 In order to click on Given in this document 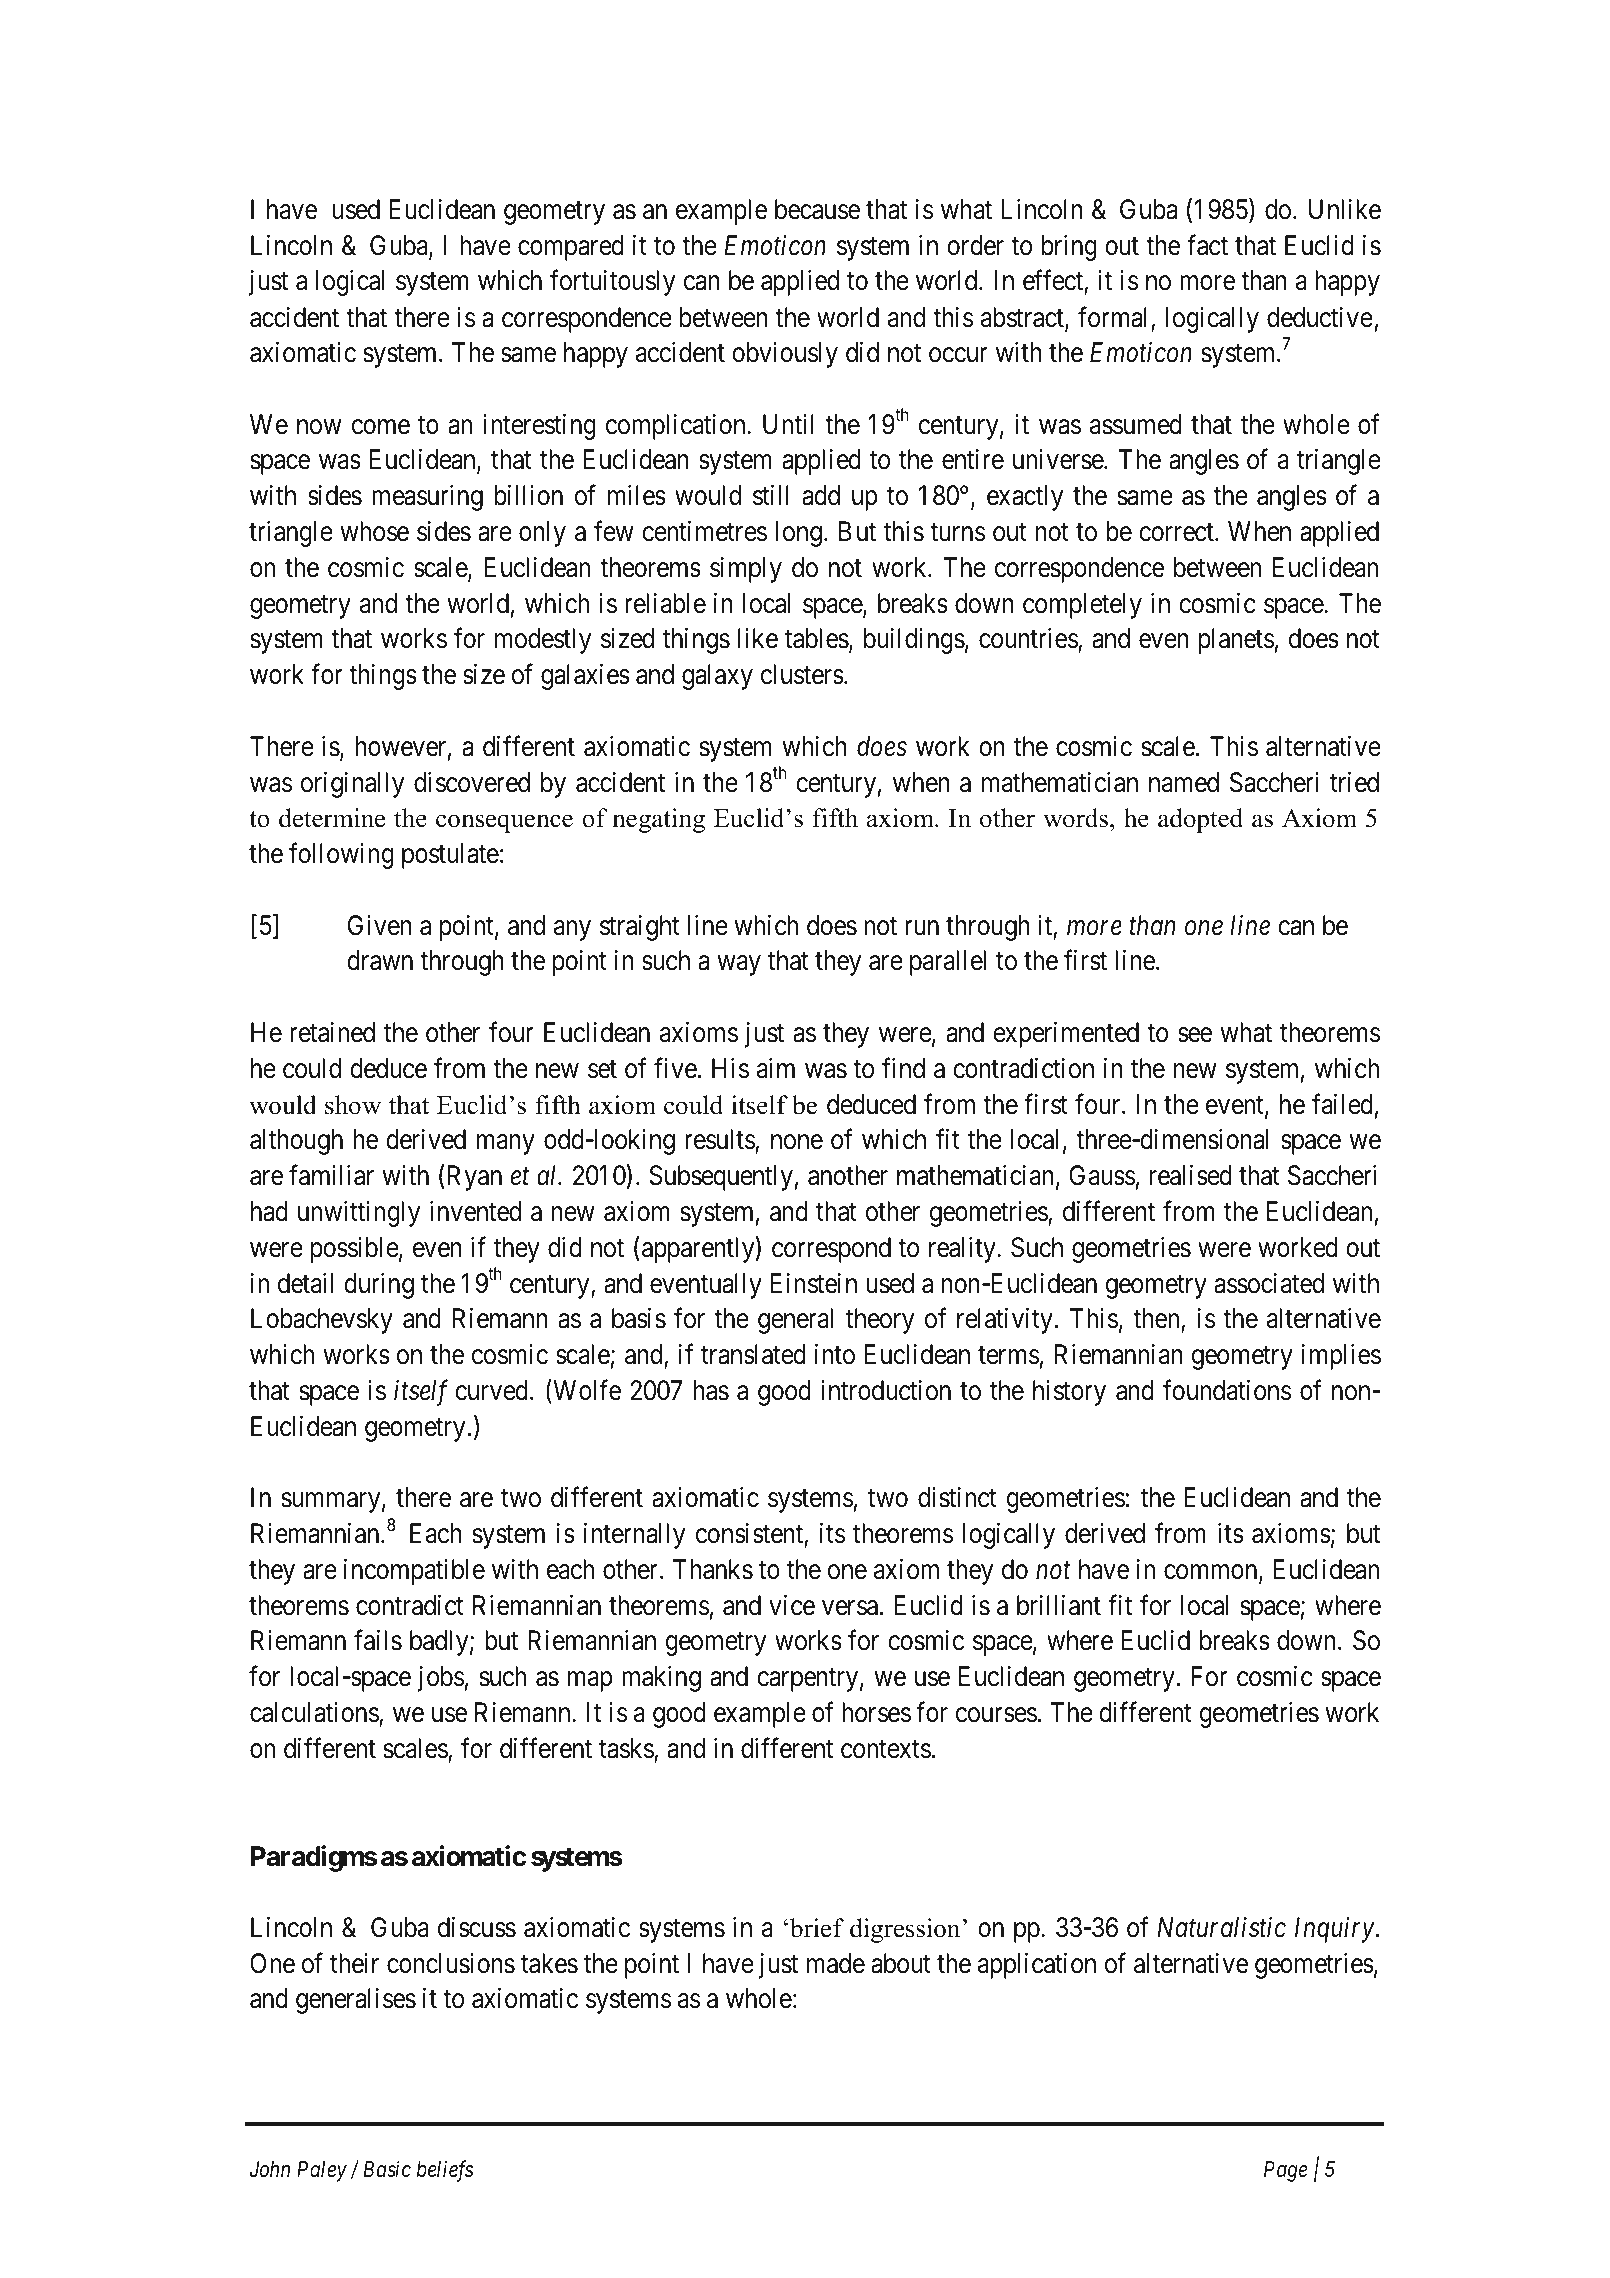, I will do `click(380, 925)`.
